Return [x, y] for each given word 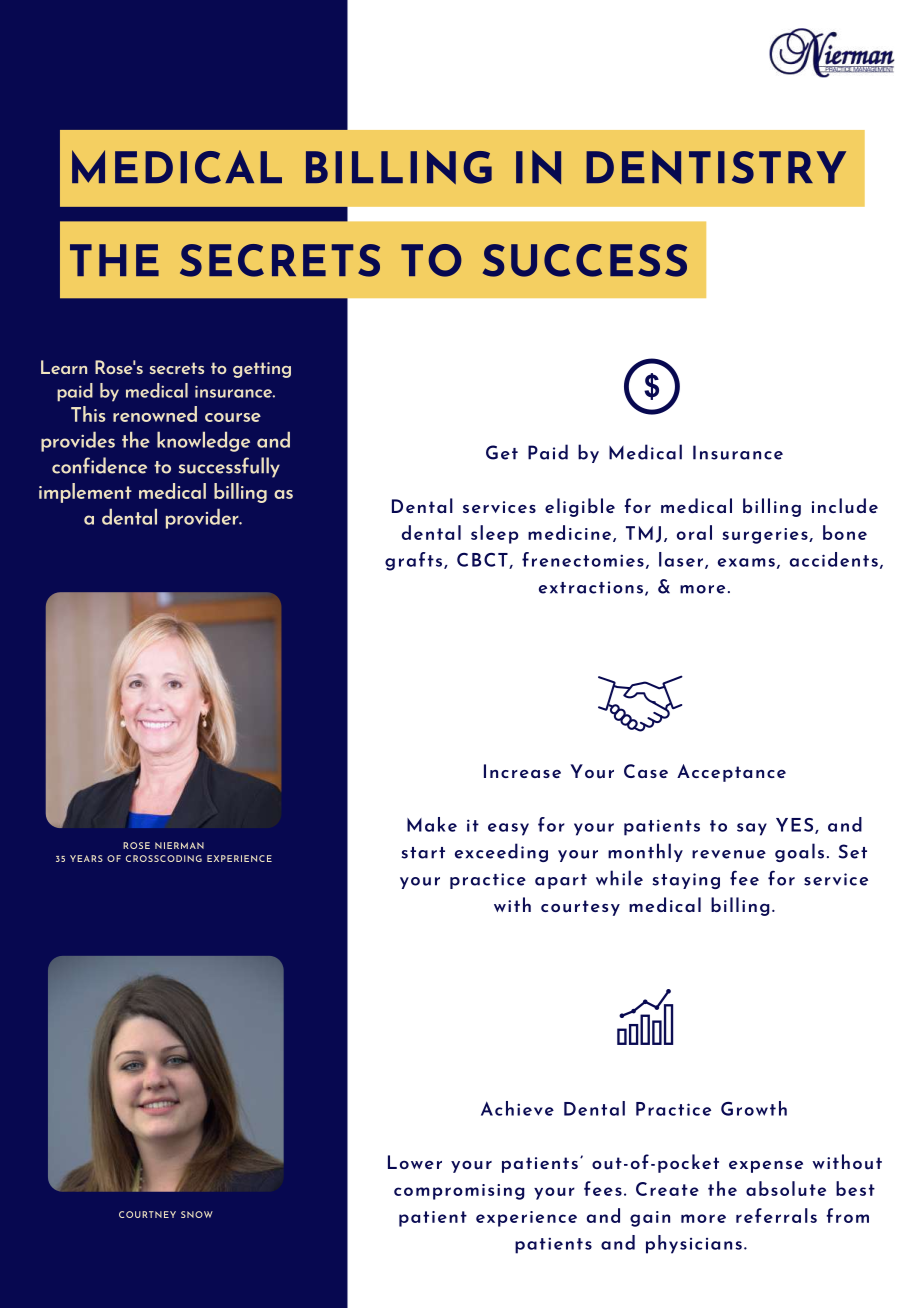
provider [203, 518]
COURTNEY [147, 1214]
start [423, 853]
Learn [64, 367]
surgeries [766, 536]
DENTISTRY [716, 167]
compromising [459, 1192]
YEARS [86, 858]
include [845, 506]
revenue [729, 854]
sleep [495, 534]
